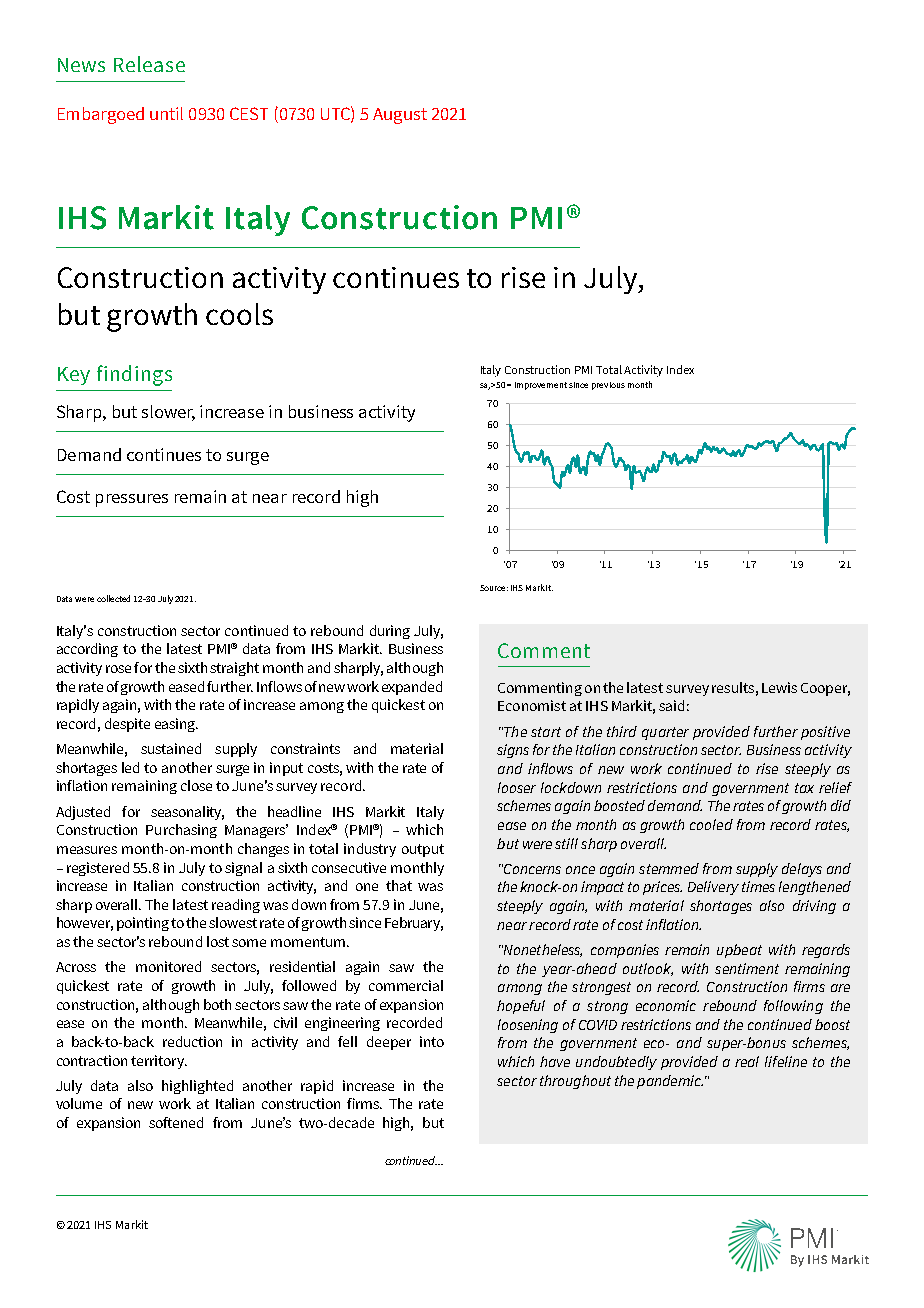  What do you see at coordinates (400, 116) in the screenshot?
I see `August` at bounding box center [400, 116].
